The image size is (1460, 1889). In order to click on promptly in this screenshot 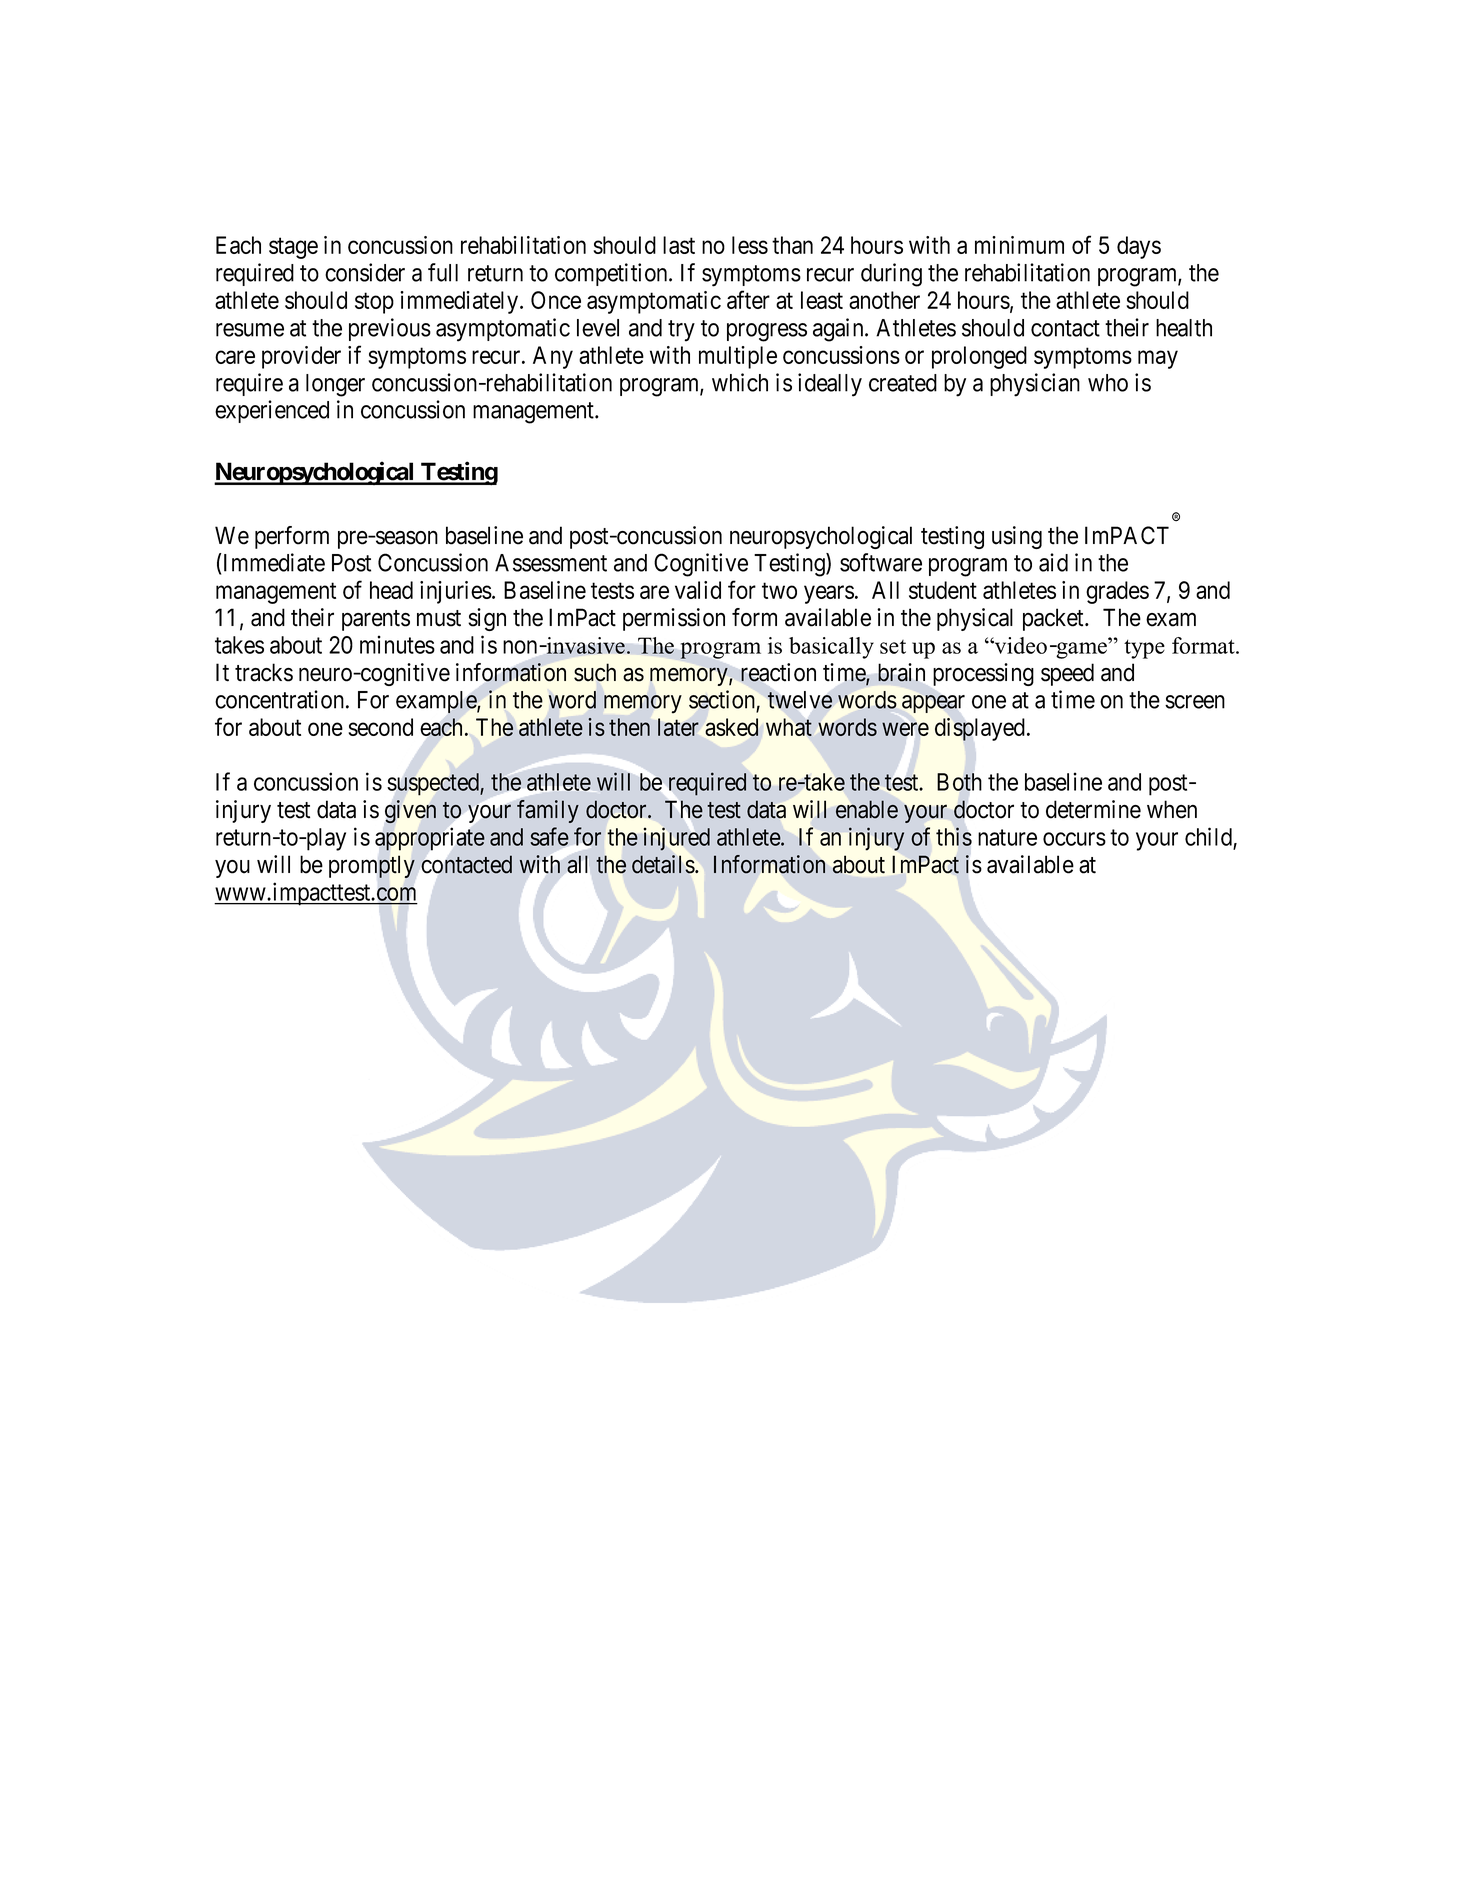, I will do `click(372, 866)`.
